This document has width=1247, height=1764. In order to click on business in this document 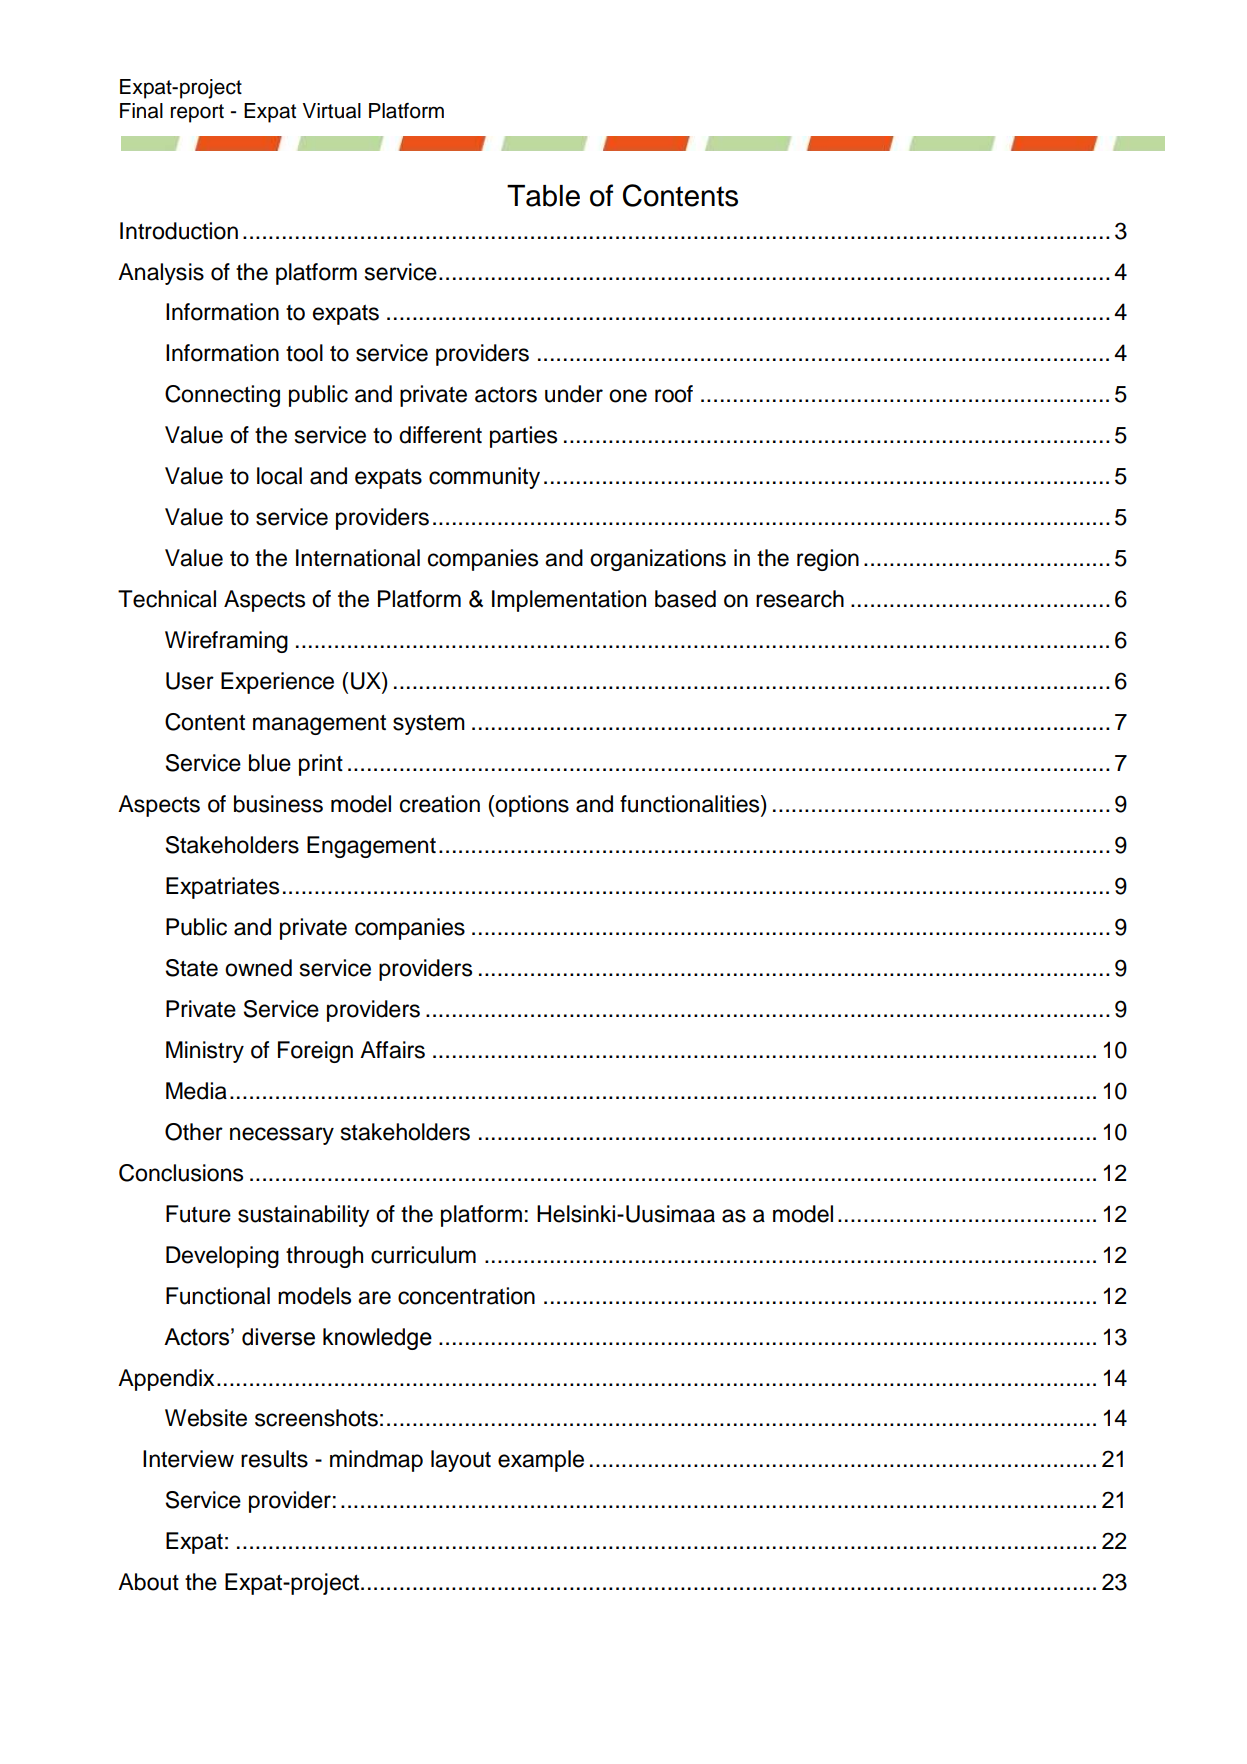, I will do `click(278, 804)`.
